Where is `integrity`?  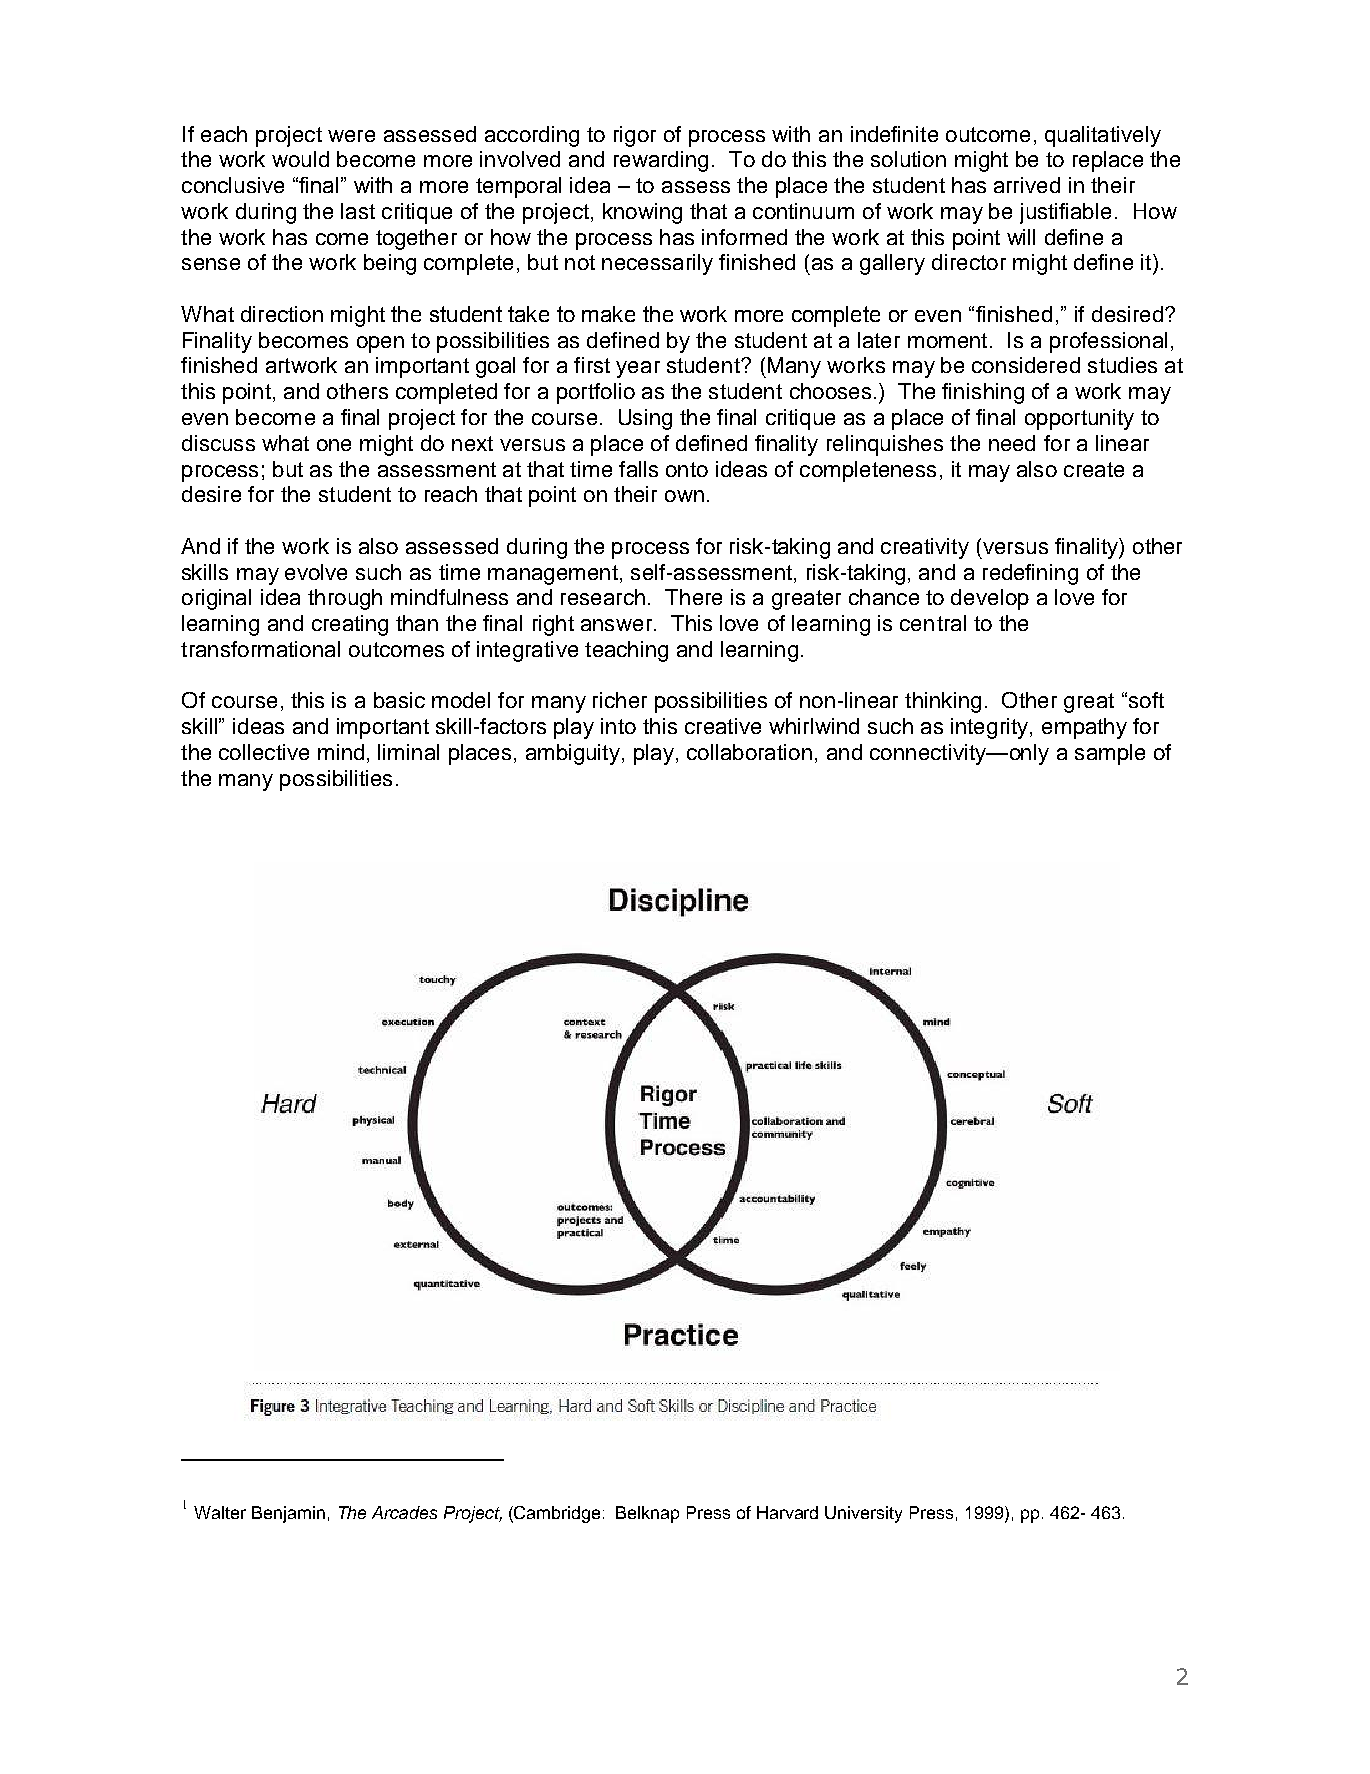 integrity is located at coordinates (991, 728).
